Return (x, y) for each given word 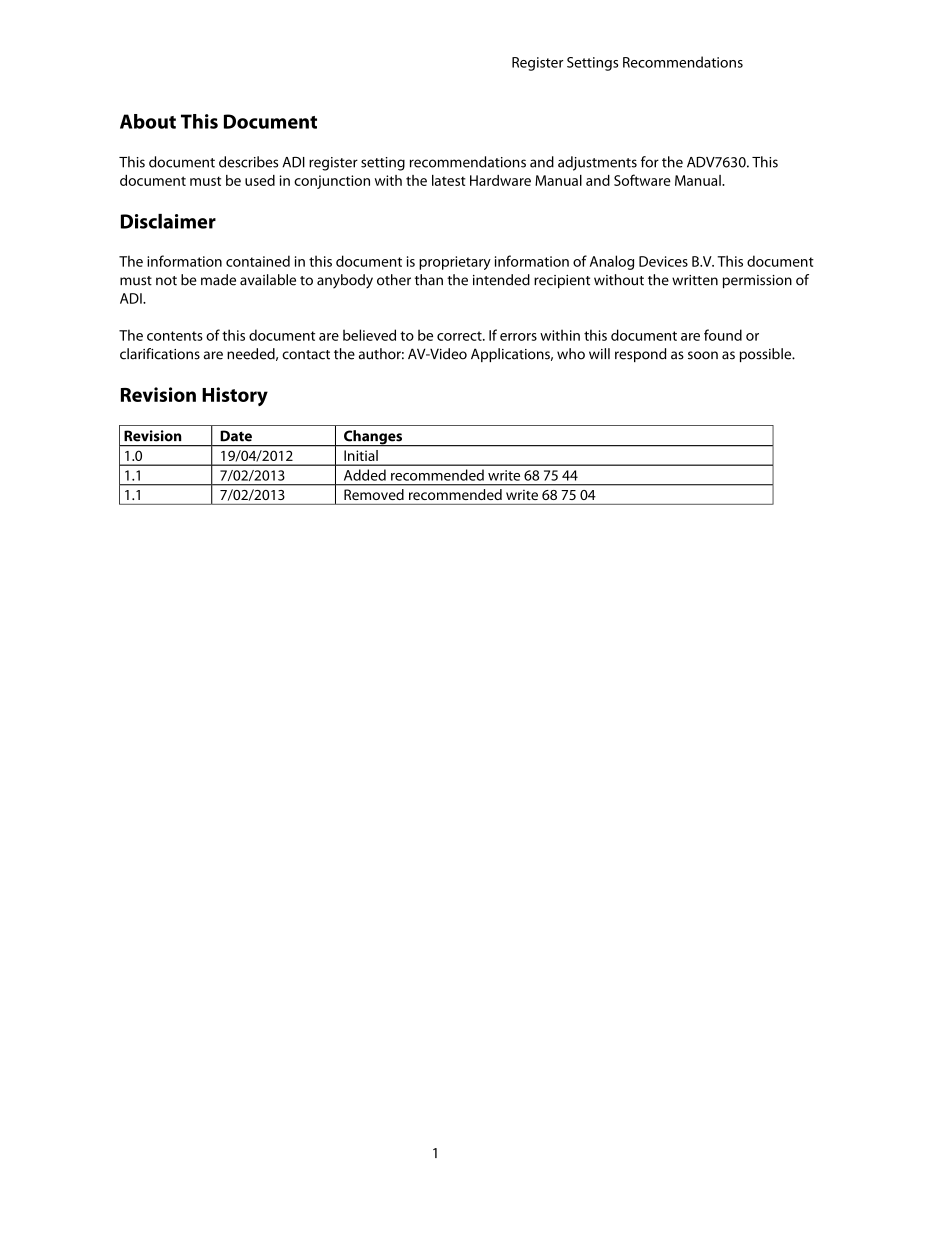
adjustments (597, 163)
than (429, 280)
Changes (373, 438)
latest (449, 180)
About (148, 121)
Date (236, 436)
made (218, 280)
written (695, 280)
